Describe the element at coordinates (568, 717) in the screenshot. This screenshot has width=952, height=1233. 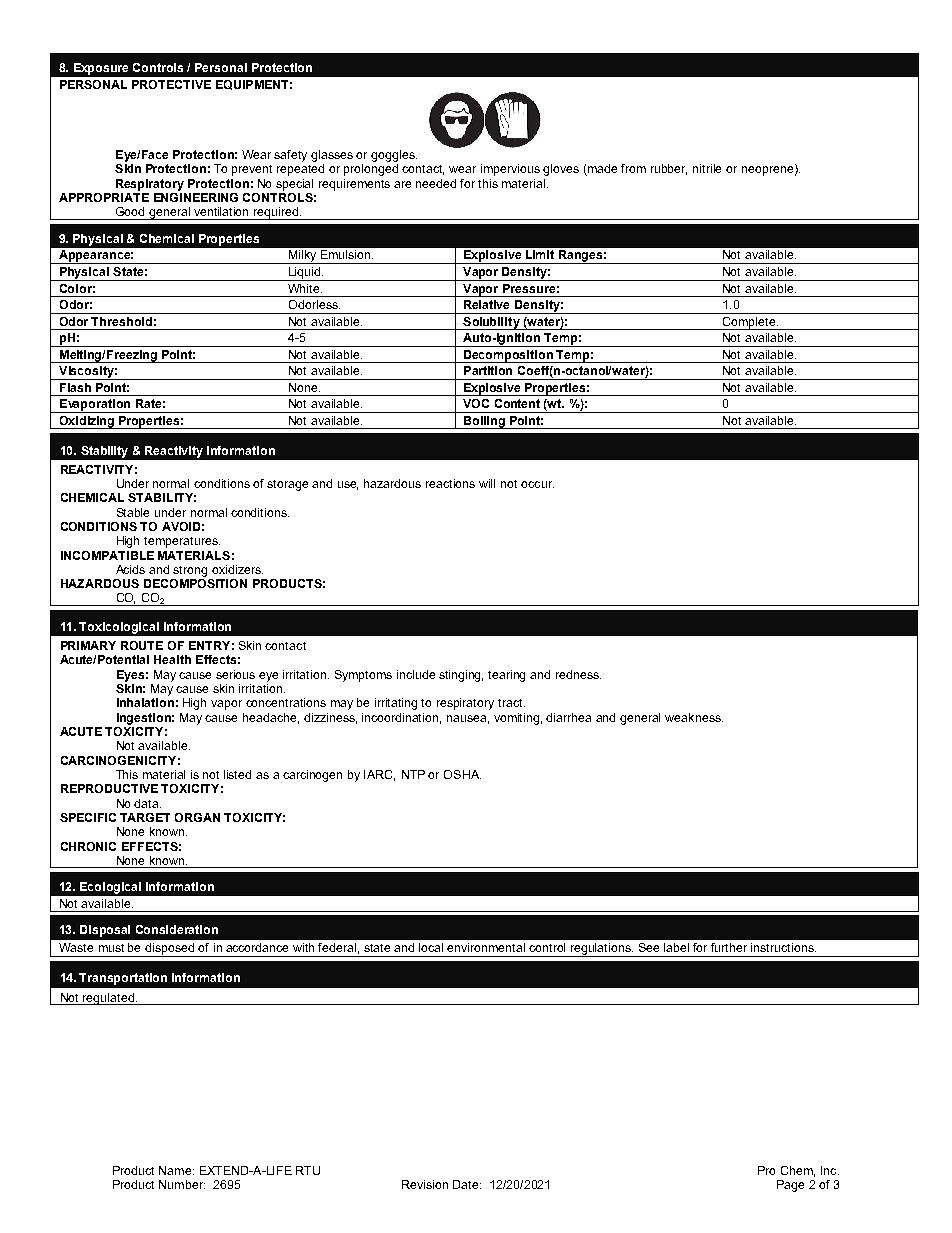
I see `diarrhea` at that location.
